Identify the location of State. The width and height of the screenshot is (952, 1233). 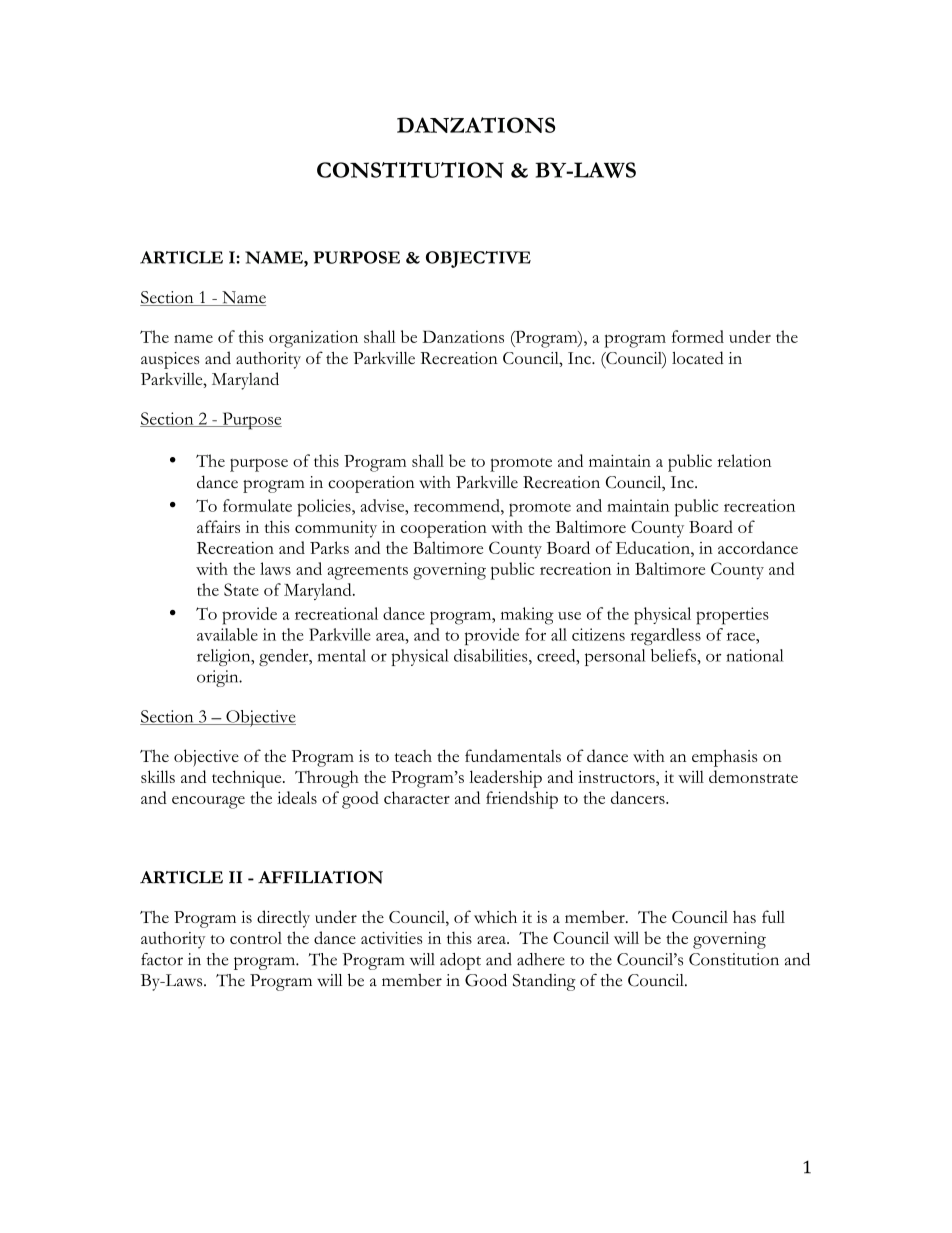
(241, 589).
